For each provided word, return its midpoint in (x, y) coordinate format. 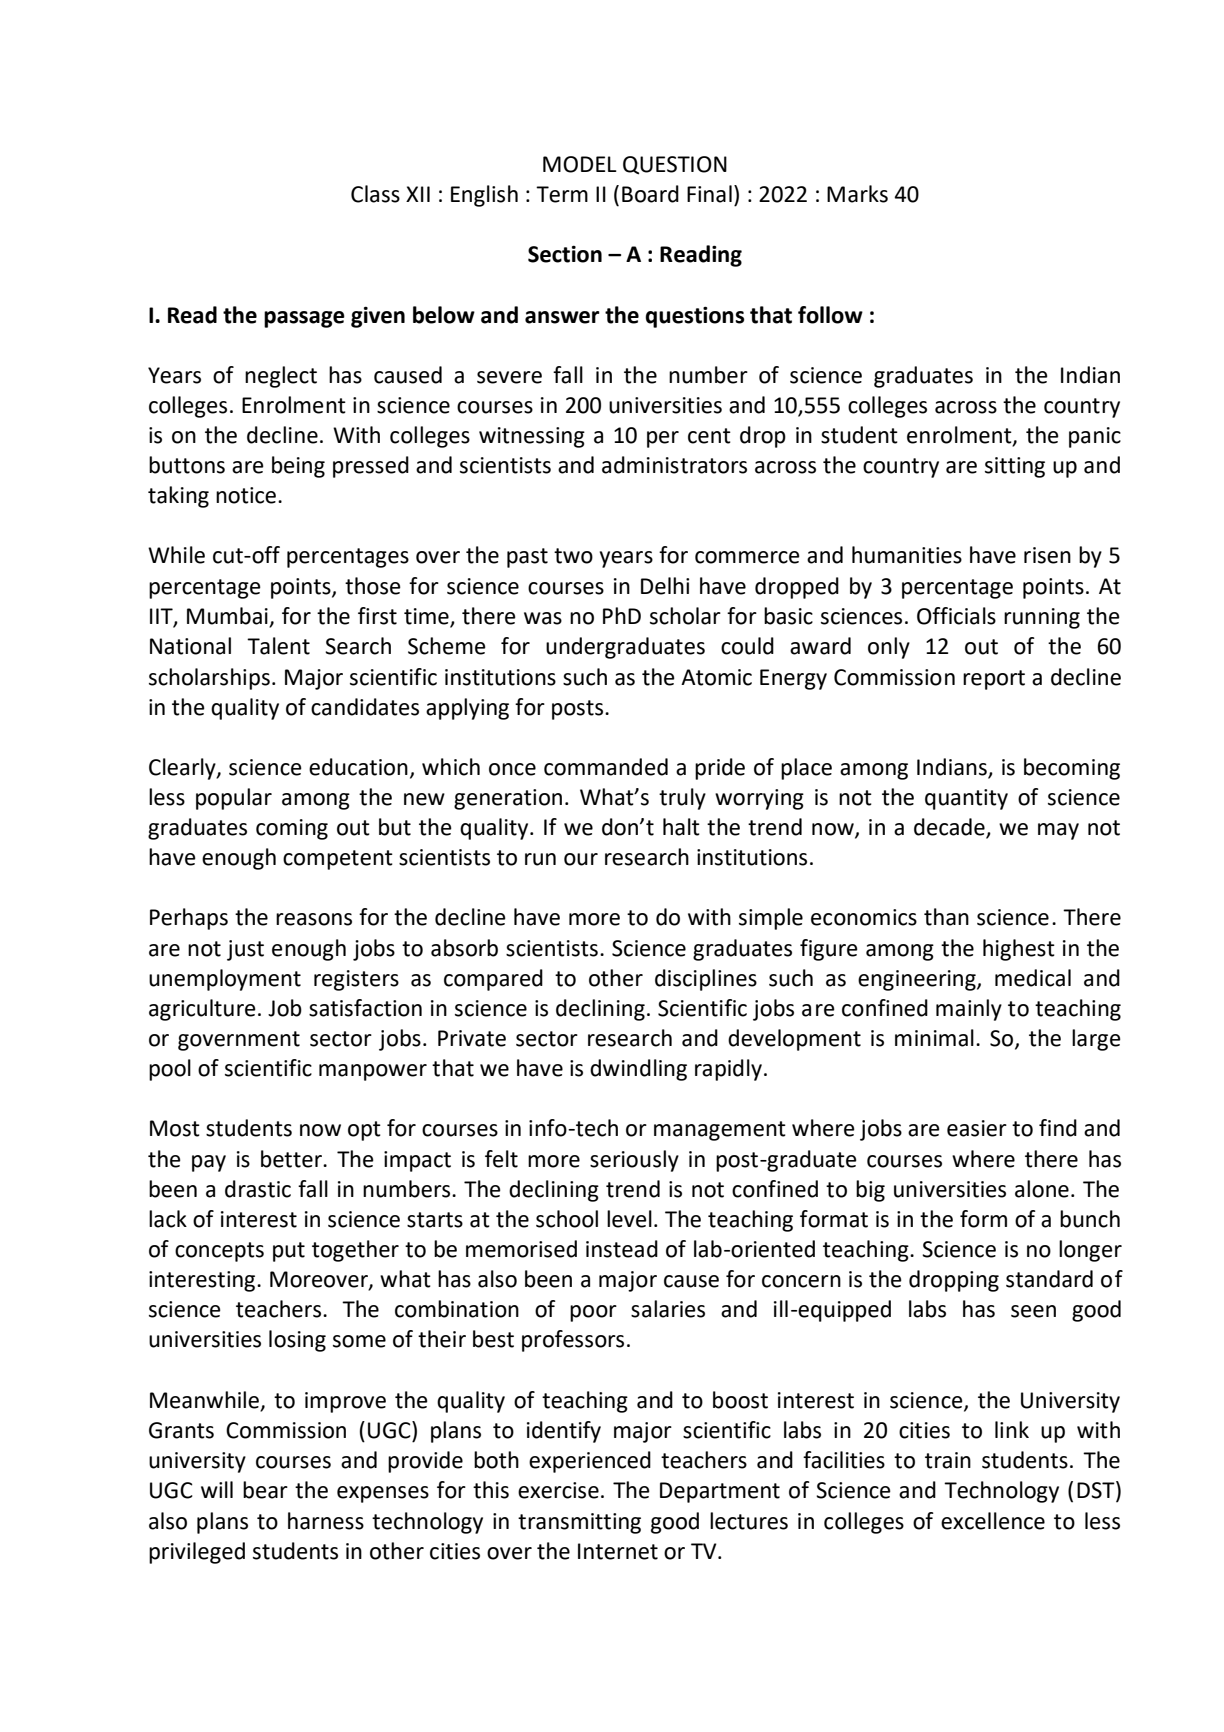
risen (1047, 555)
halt (681, 827)
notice (247, 495)
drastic (258, 1189)
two (573, 556)
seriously (634, 1161)
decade (950, 828)
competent (338, 860)
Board (650, 194)
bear (265, 1490)
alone (1042, 1189)
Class (375, 194)
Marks (857, 194)
